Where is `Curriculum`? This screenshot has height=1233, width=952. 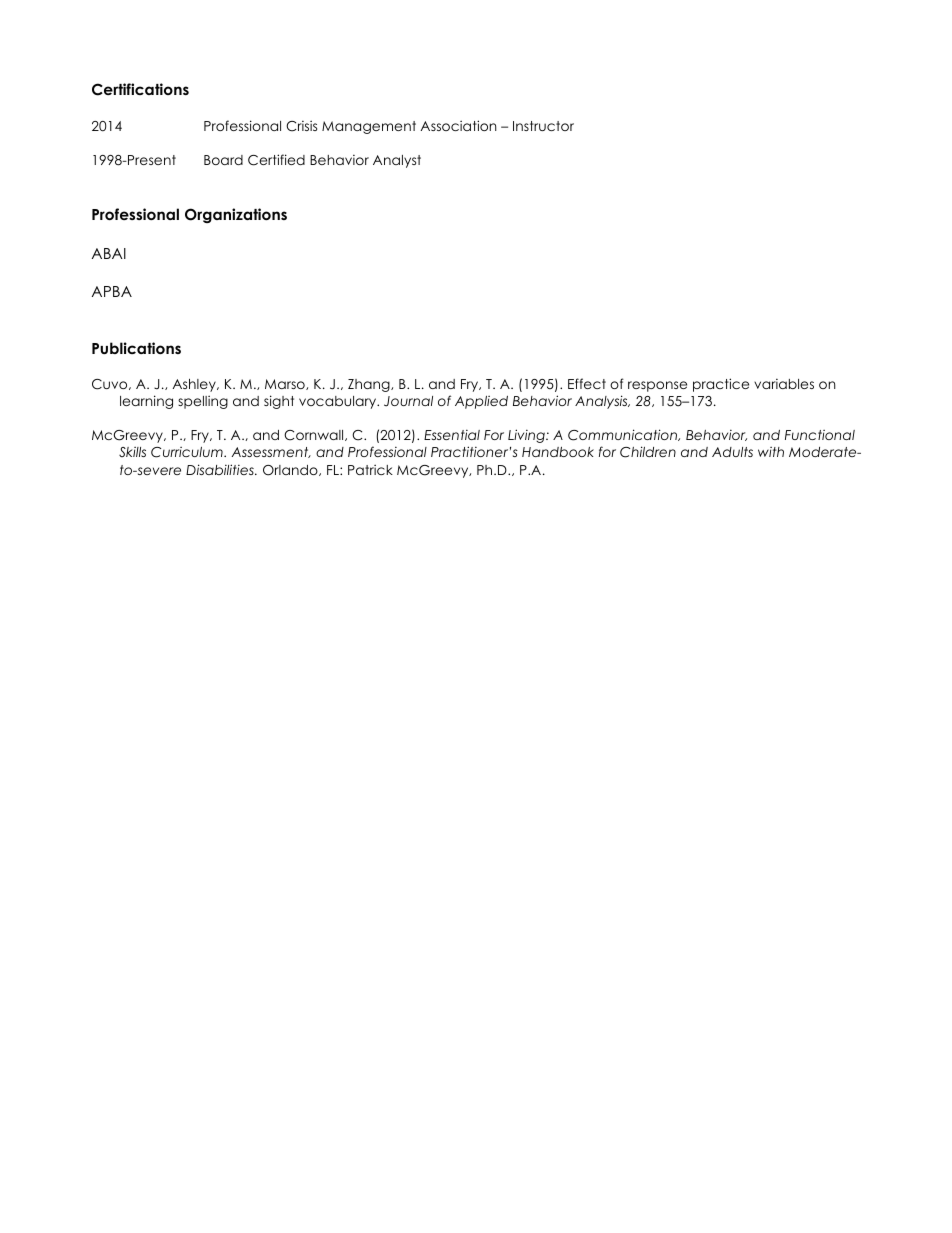
Curriculum is located at coordinates (188, 452).
